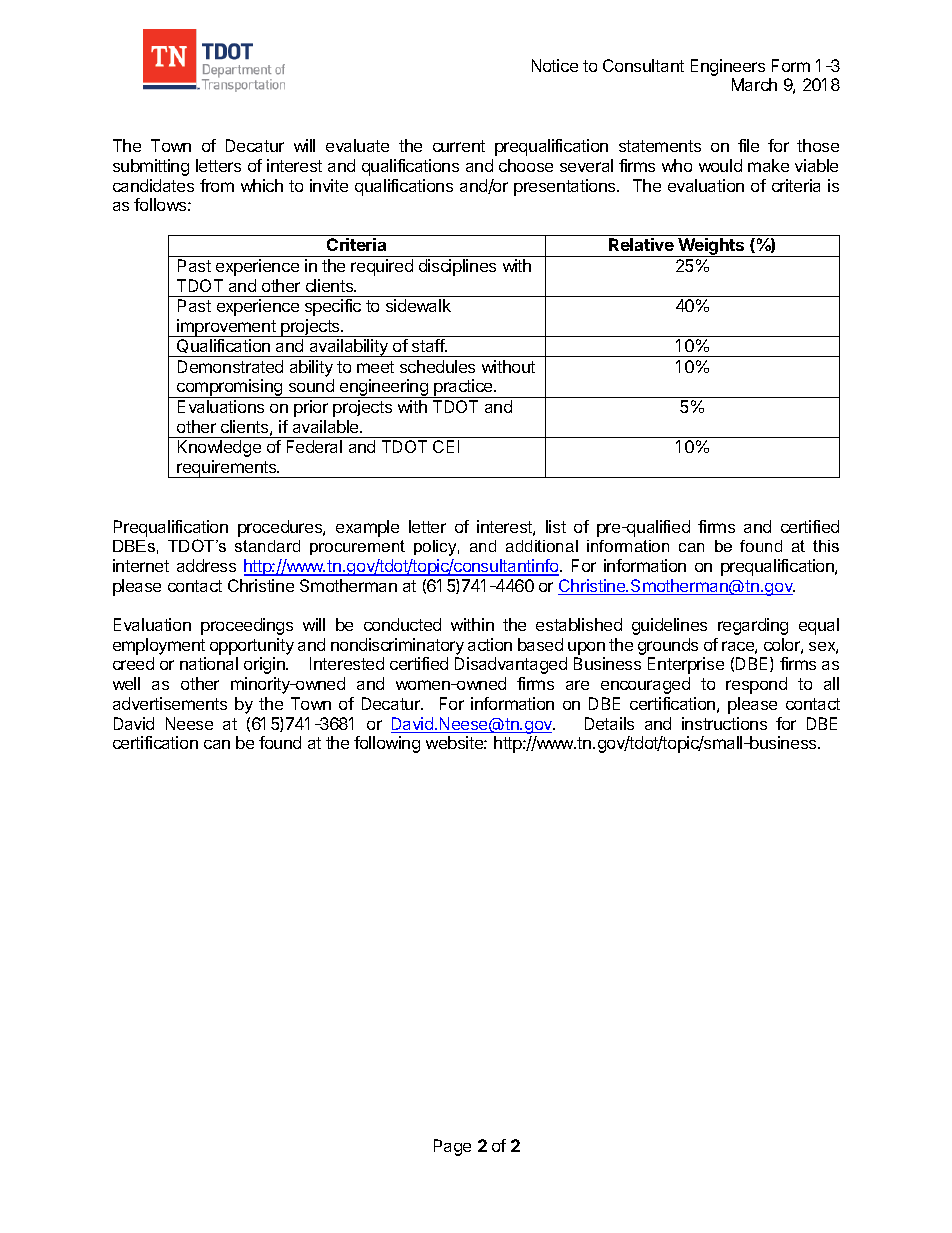  I want to click on Page, so click(452, 1147).
